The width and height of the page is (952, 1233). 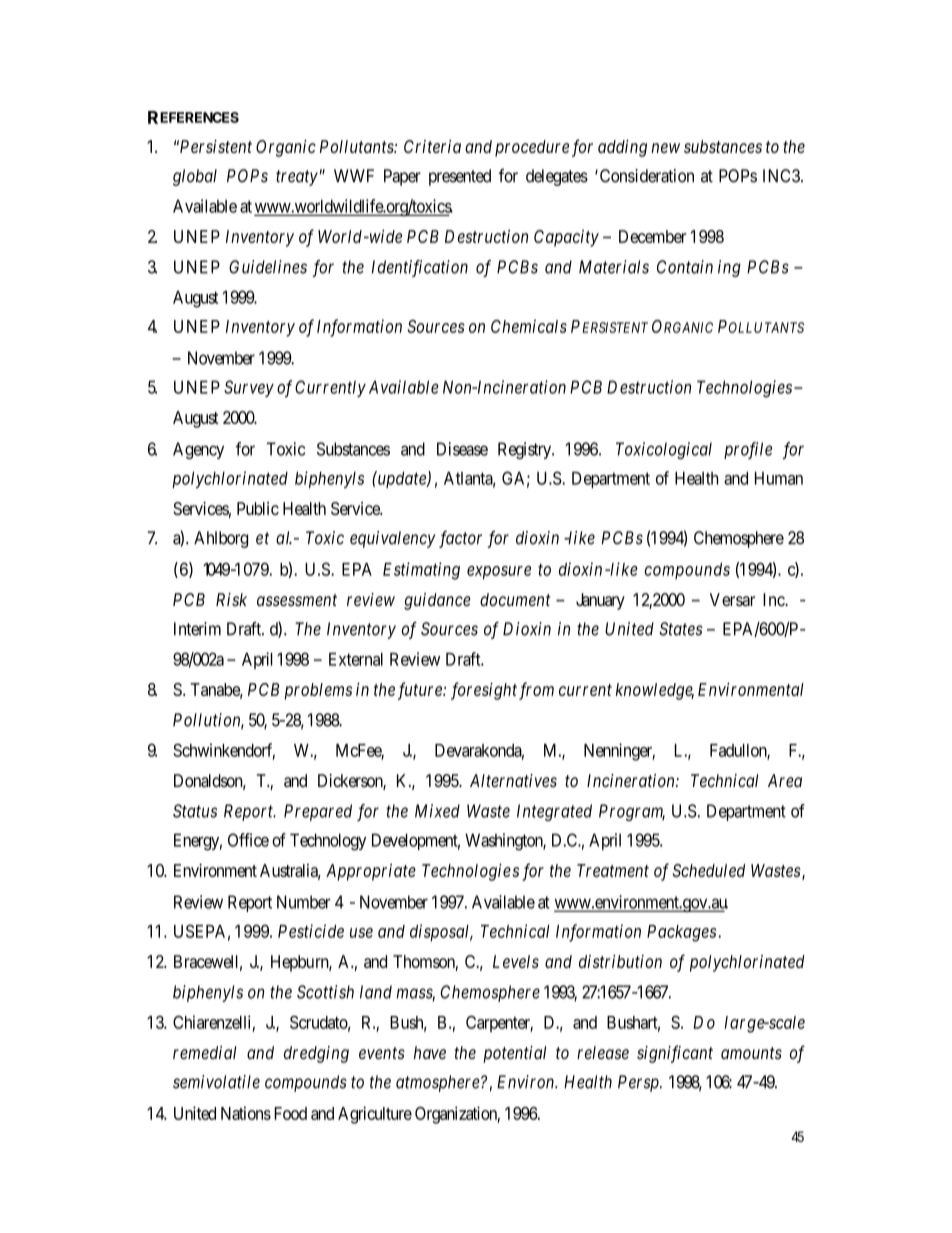 What do you see at coordinates (258, 508) in the page?
I see `Public` at bounding box center [258, 508].
